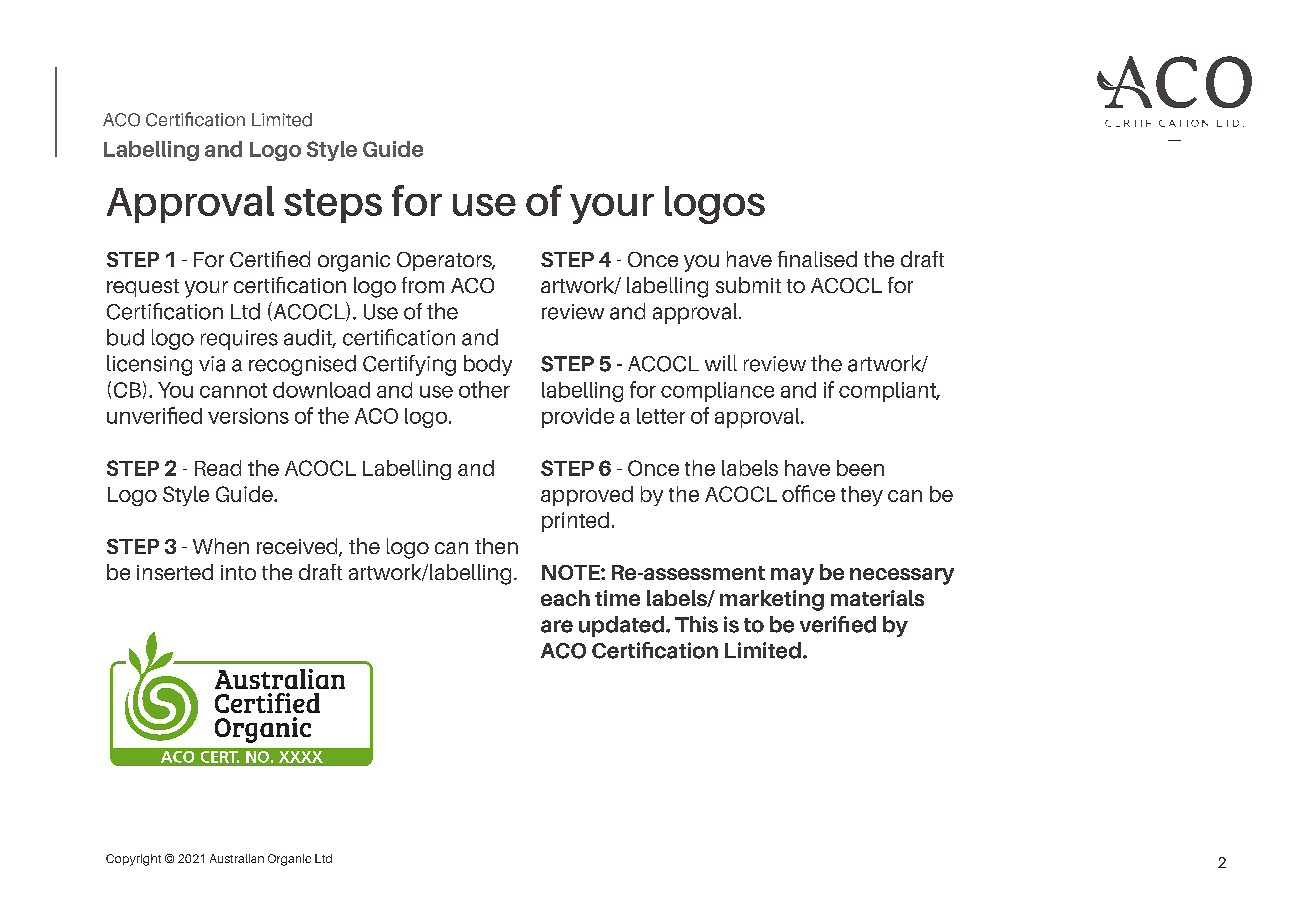 This image has width=1308, height=924. What do you see at coordinates (270, 259) in the image?
I see `Certified` at bounding box center [270, 259].
